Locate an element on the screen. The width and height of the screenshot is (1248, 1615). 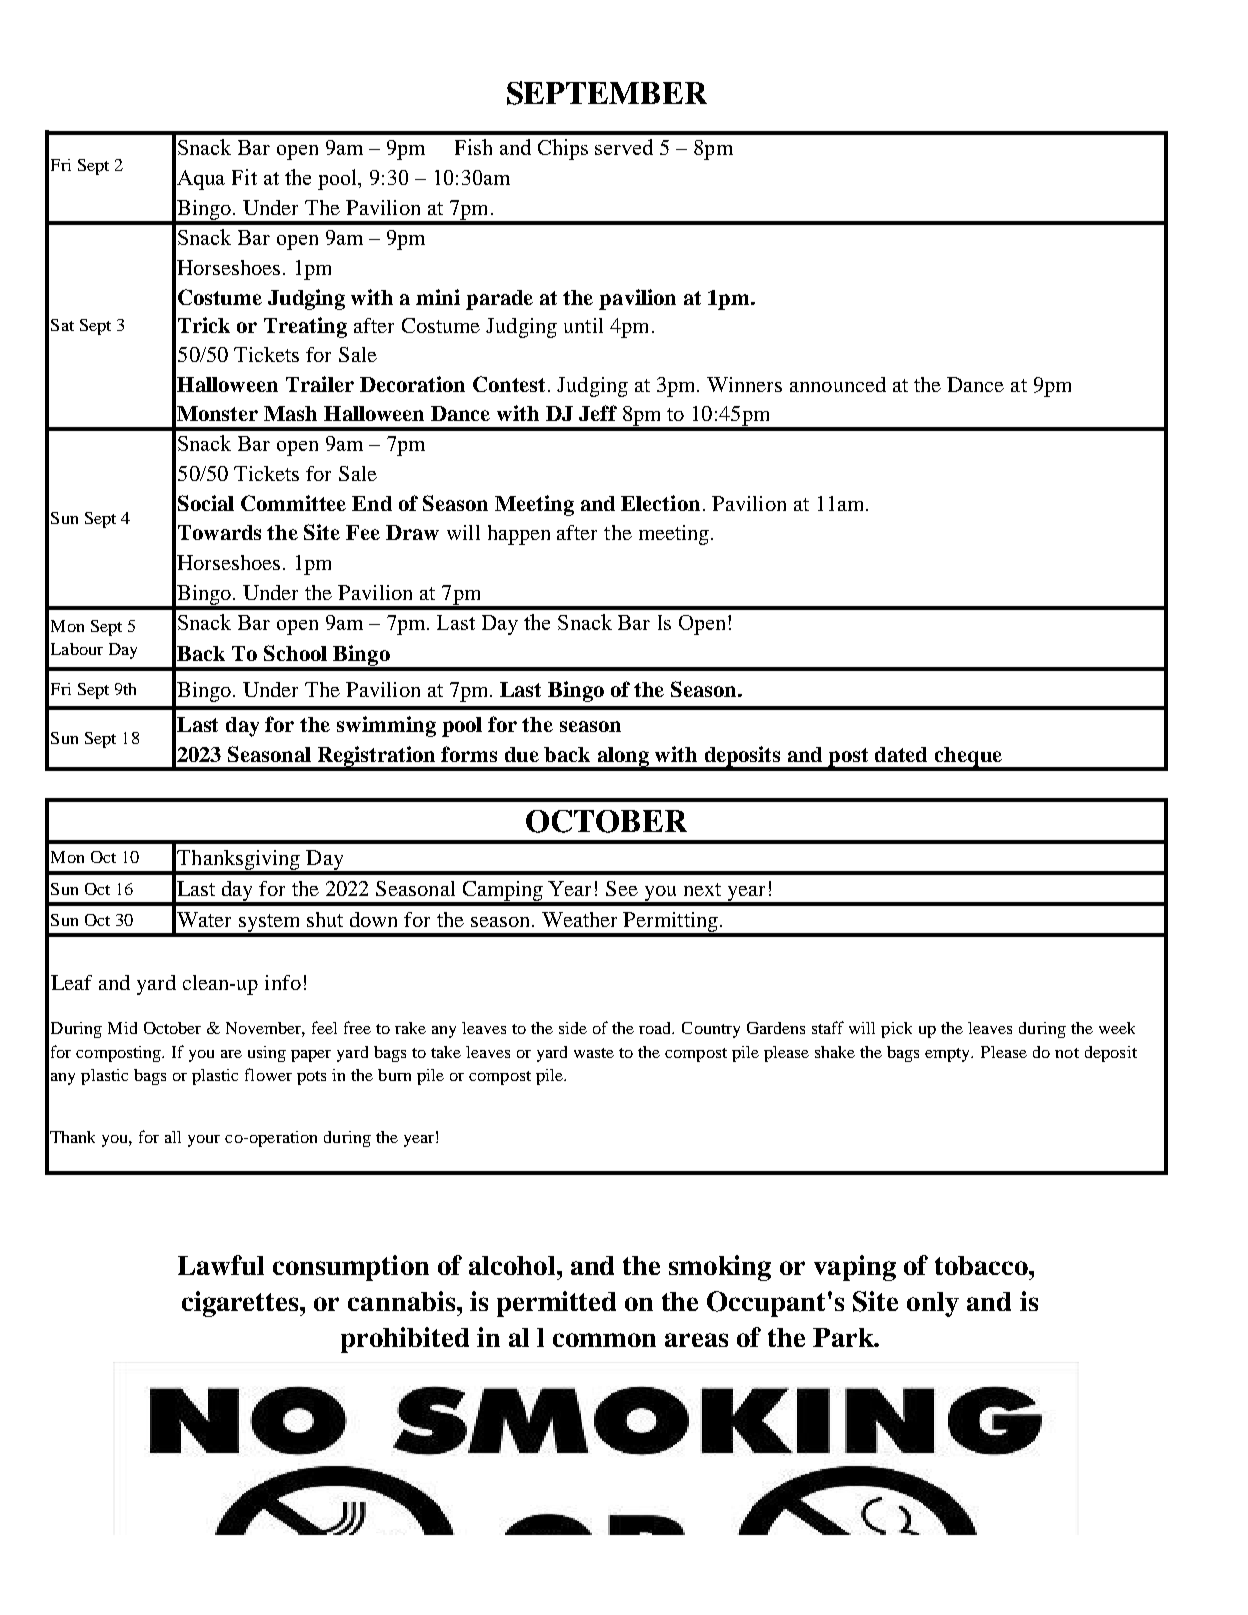
dated is located at coordinates (901, 754).
